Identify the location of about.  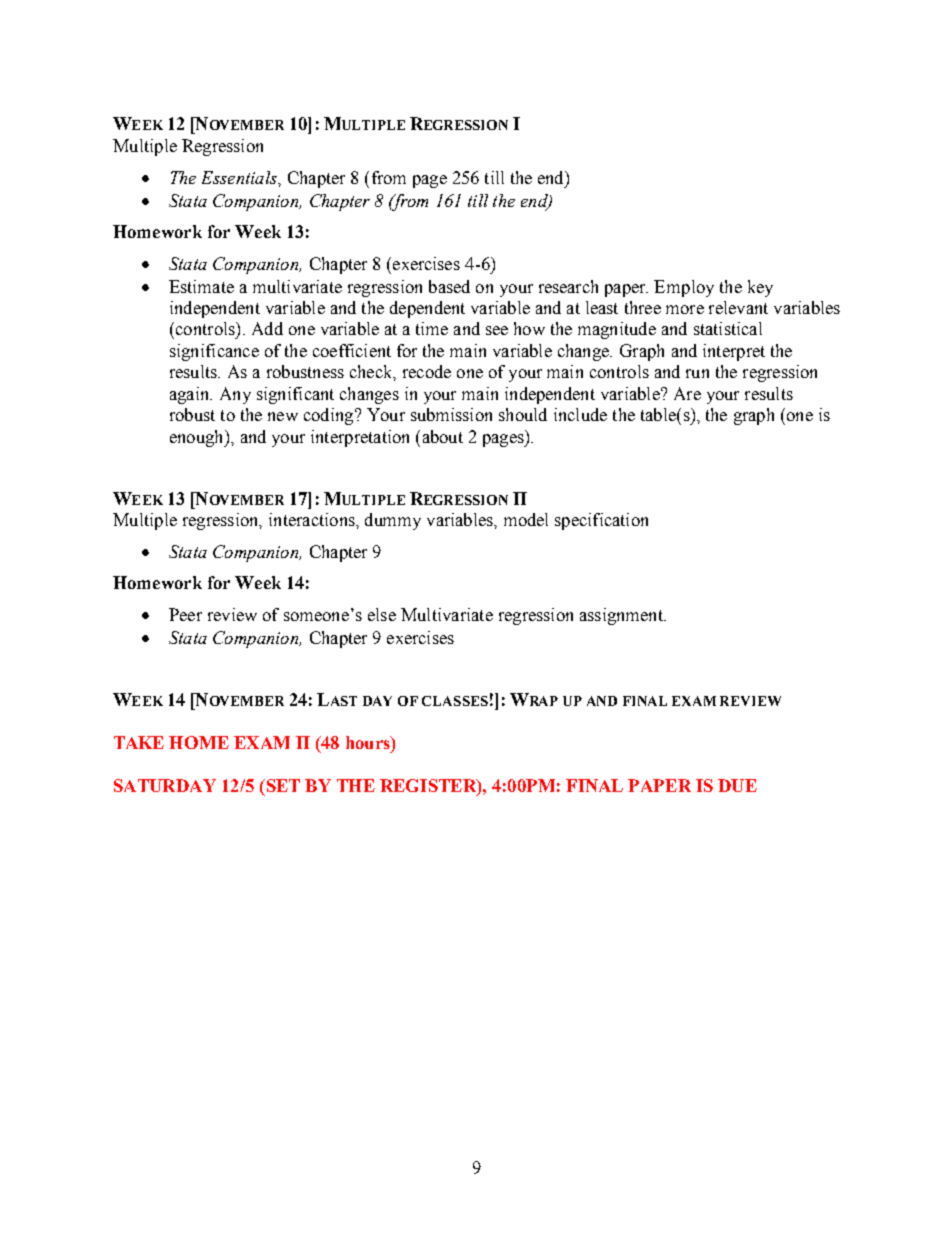
(443, 436).
